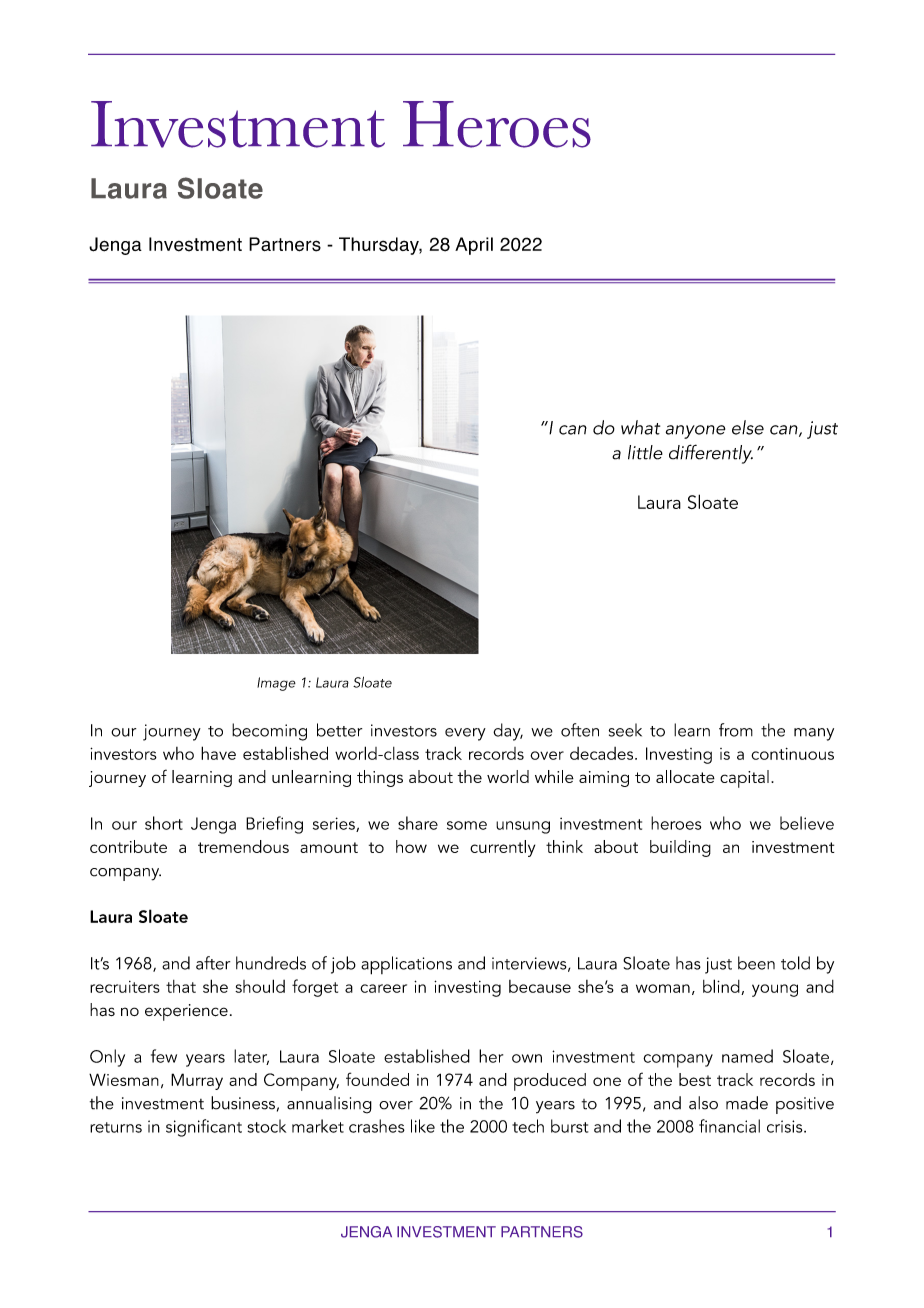 This document has width=924, height=1308. I want to click on differently, so click(711, 454).
